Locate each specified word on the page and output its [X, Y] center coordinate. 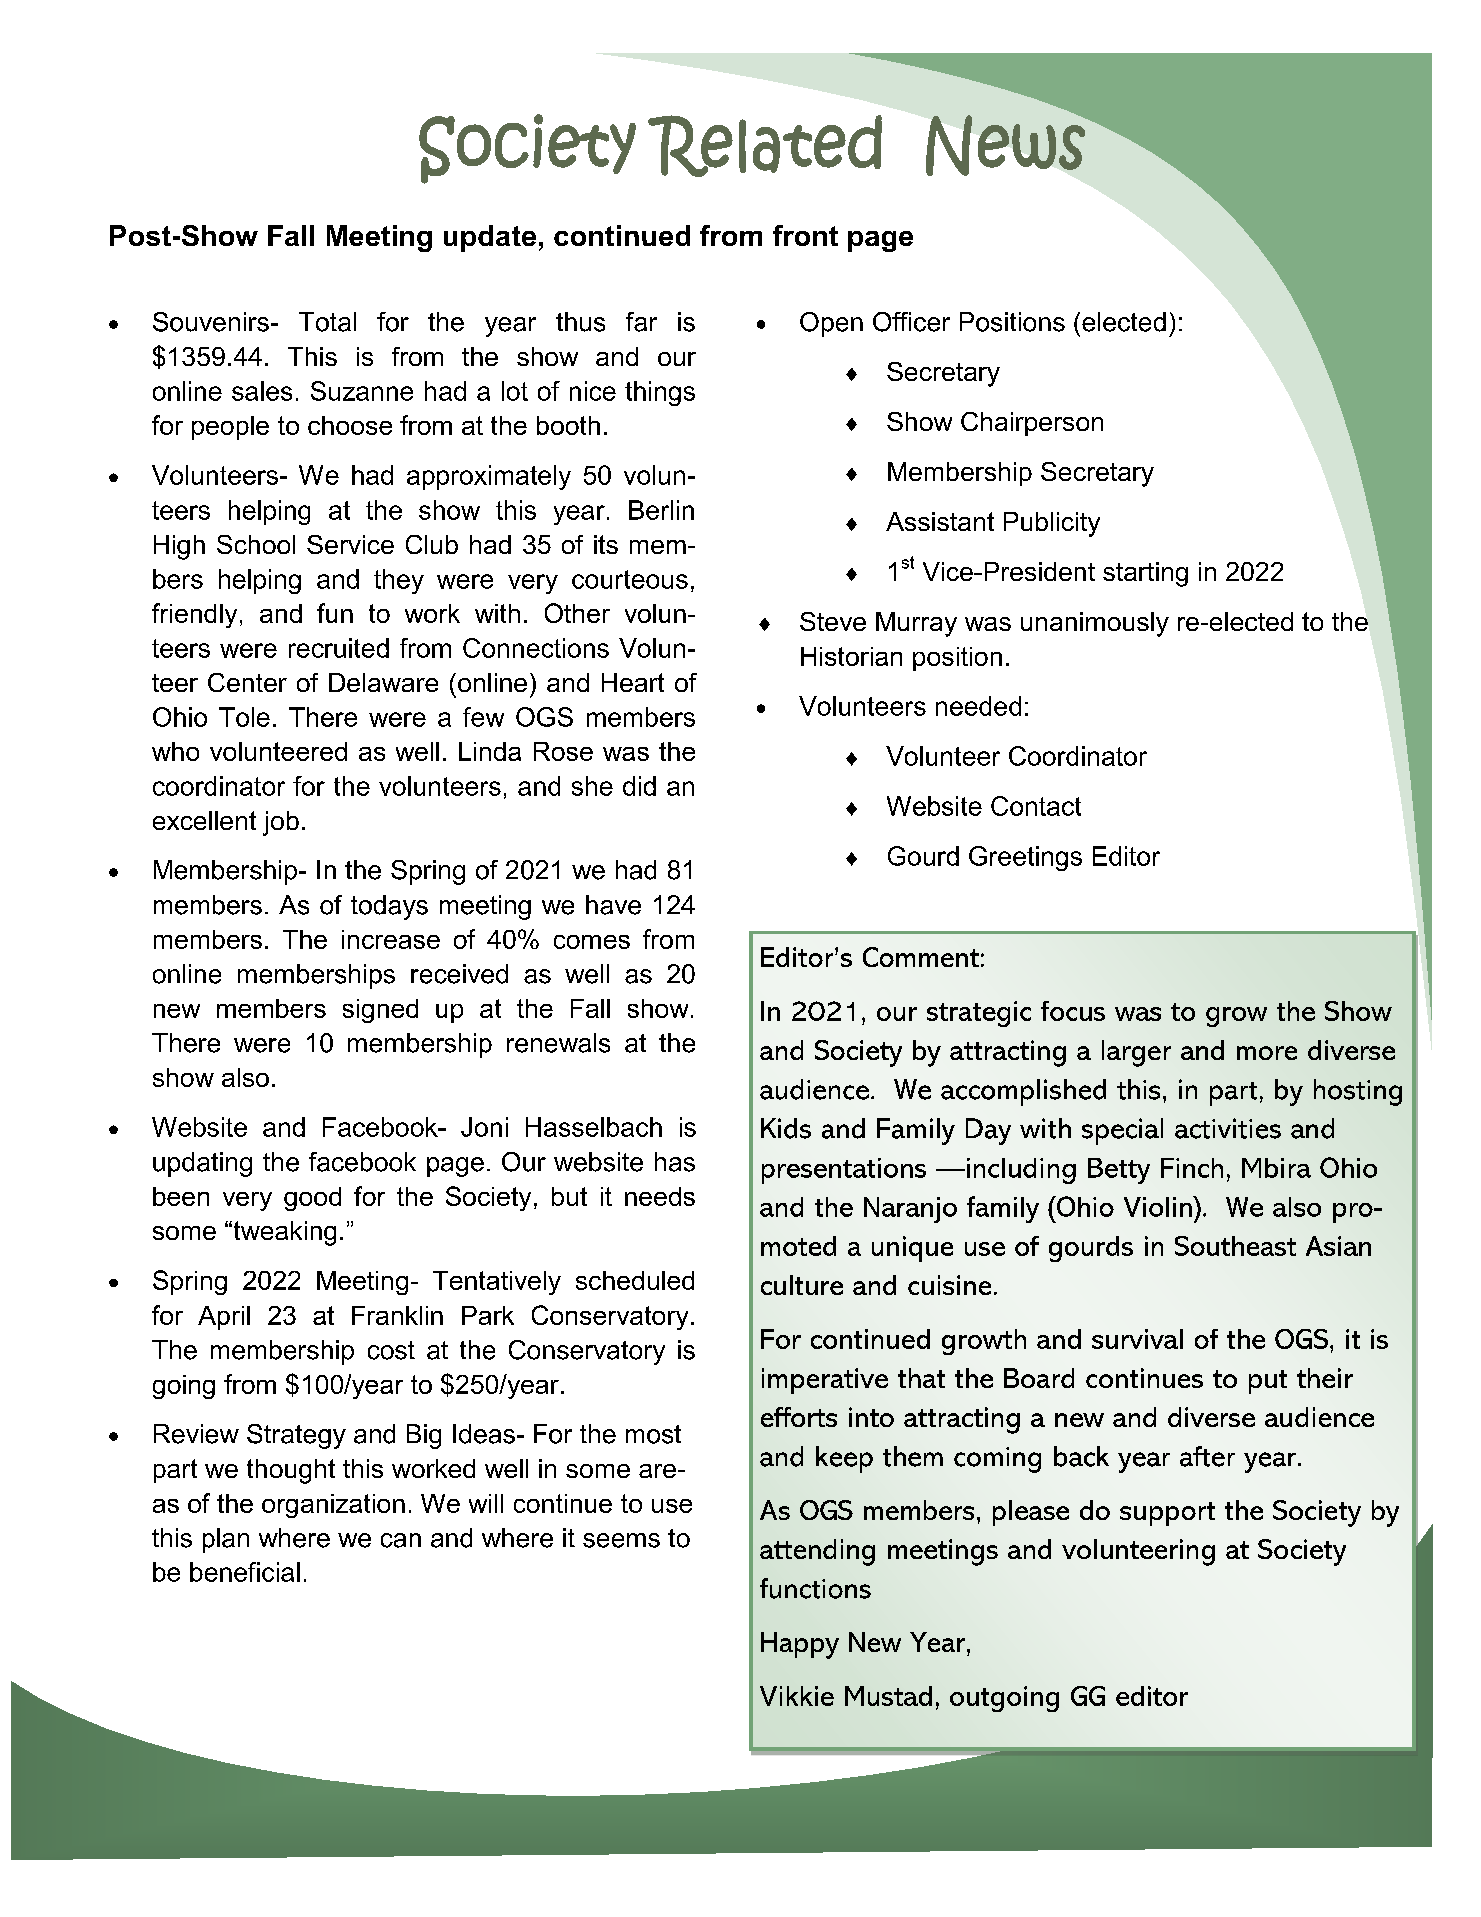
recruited [339, 648]
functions [815, 1588]
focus [1073, 1011]
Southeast [1235, 1246]
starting [1145, 574]
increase [391, 939]
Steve [833, 621]
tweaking [283, 1233]
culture [802, 1285]
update [490, 238]
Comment [921, 957]
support [1167, 1514]
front [805, 235]
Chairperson [1032, 424]
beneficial [245, 1572]
